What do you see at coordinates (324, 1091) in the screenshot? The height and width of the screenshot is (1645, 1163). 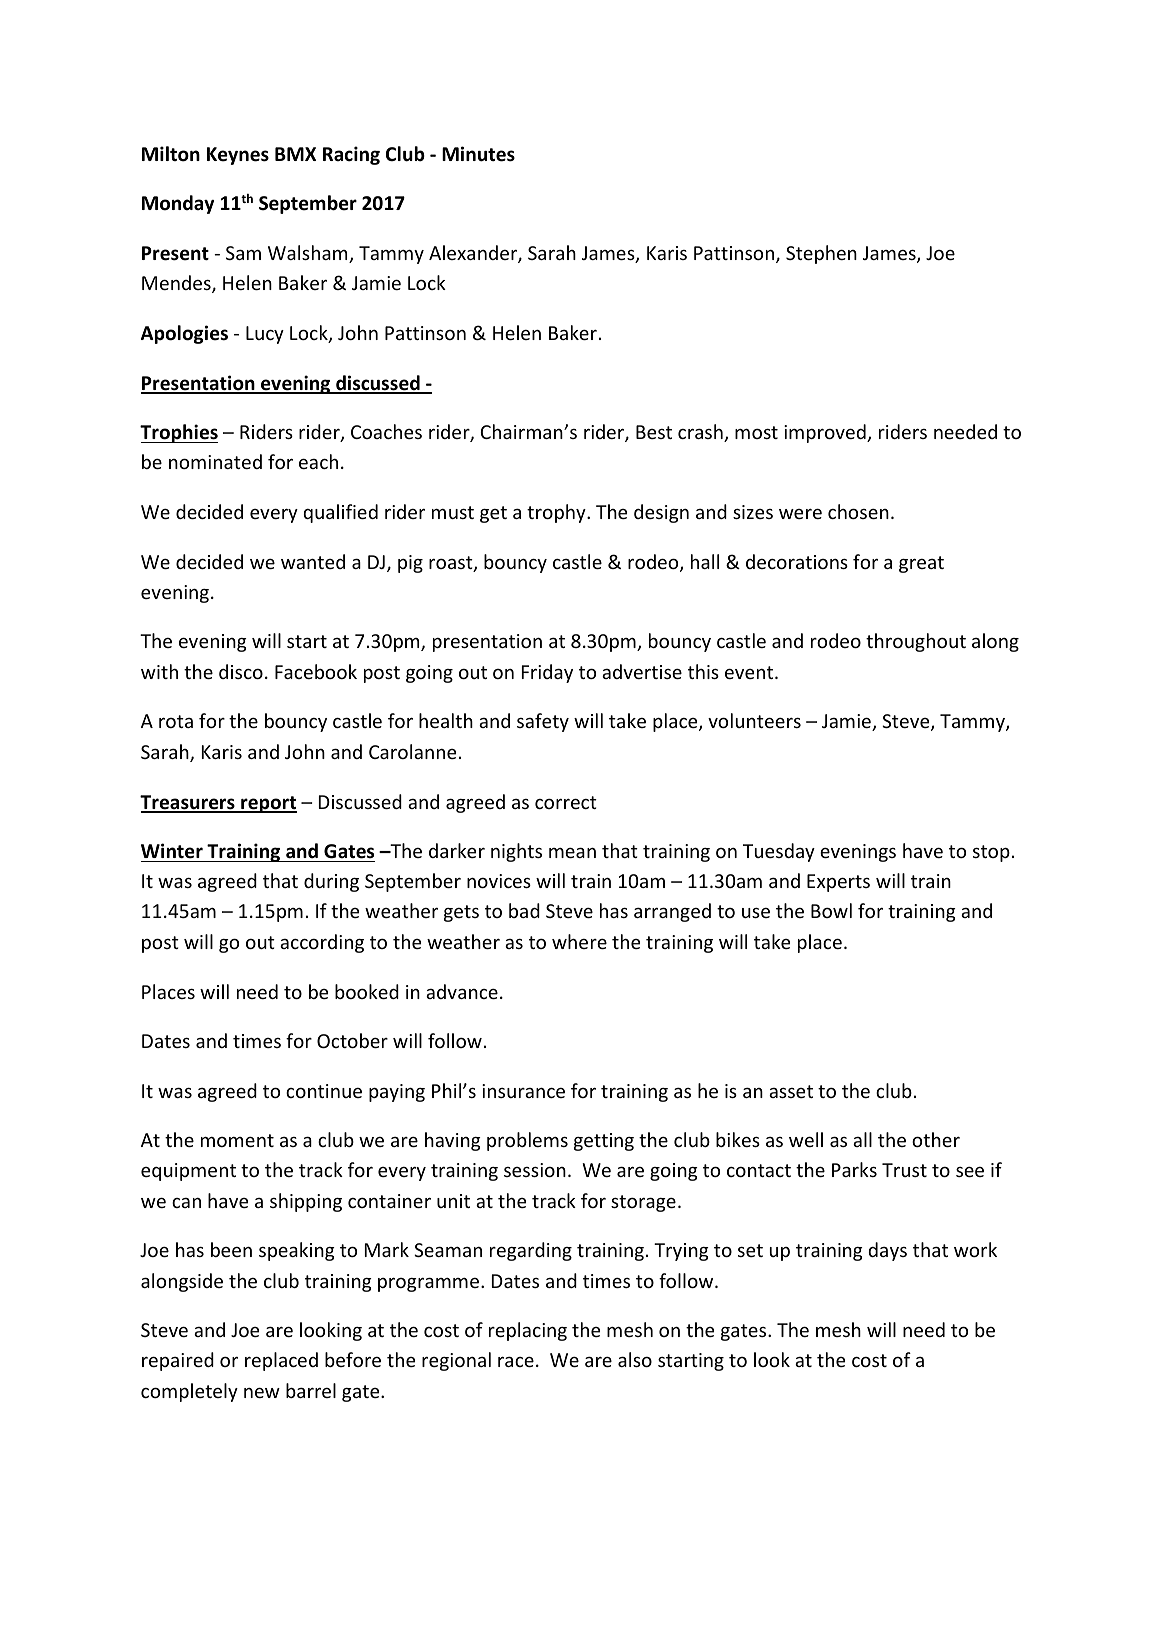 I see `continue` at bounding box center [324, 1091].
